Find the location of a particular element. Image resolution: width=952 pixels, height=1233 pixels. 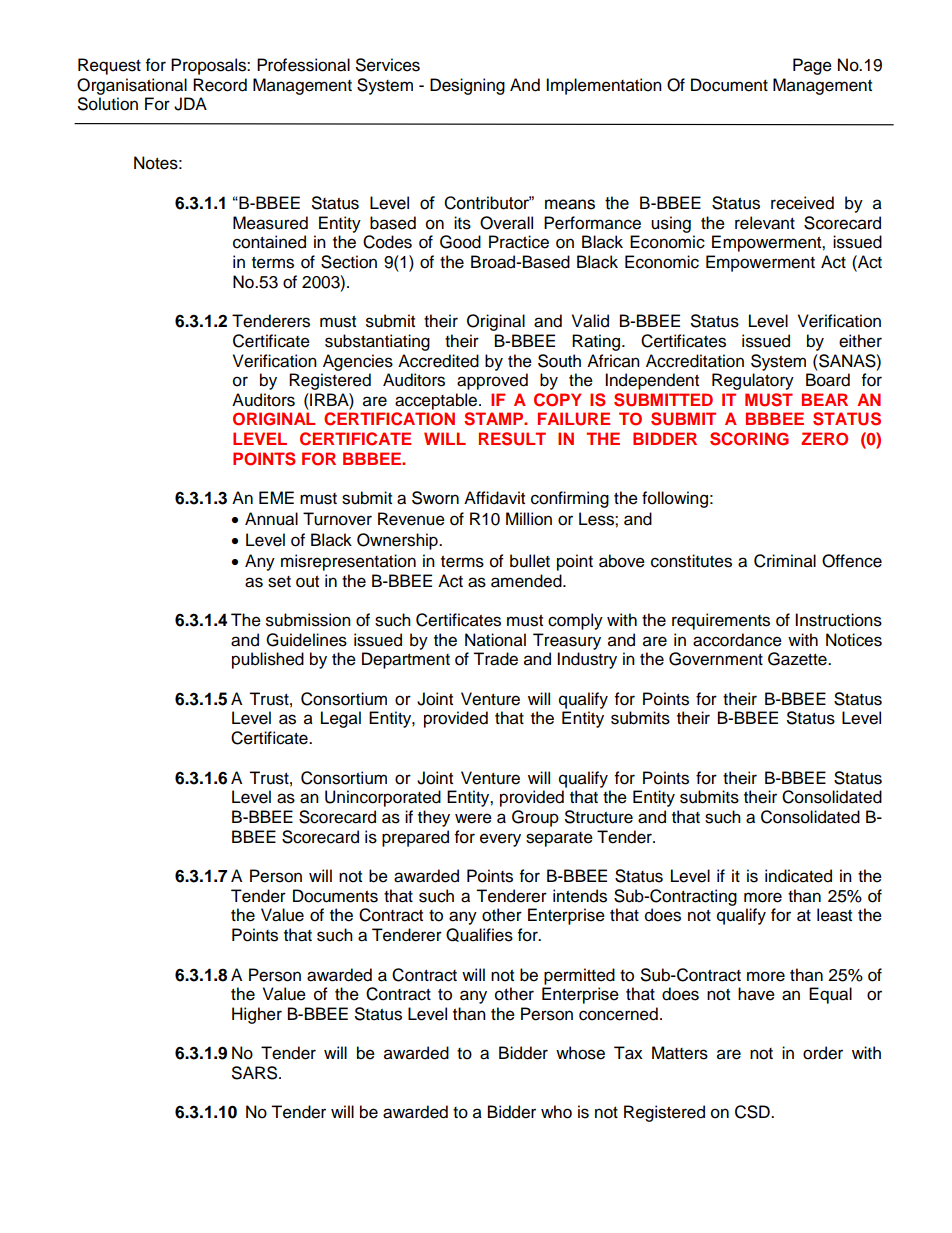

Criminal is located at coordinates (785, 561).
